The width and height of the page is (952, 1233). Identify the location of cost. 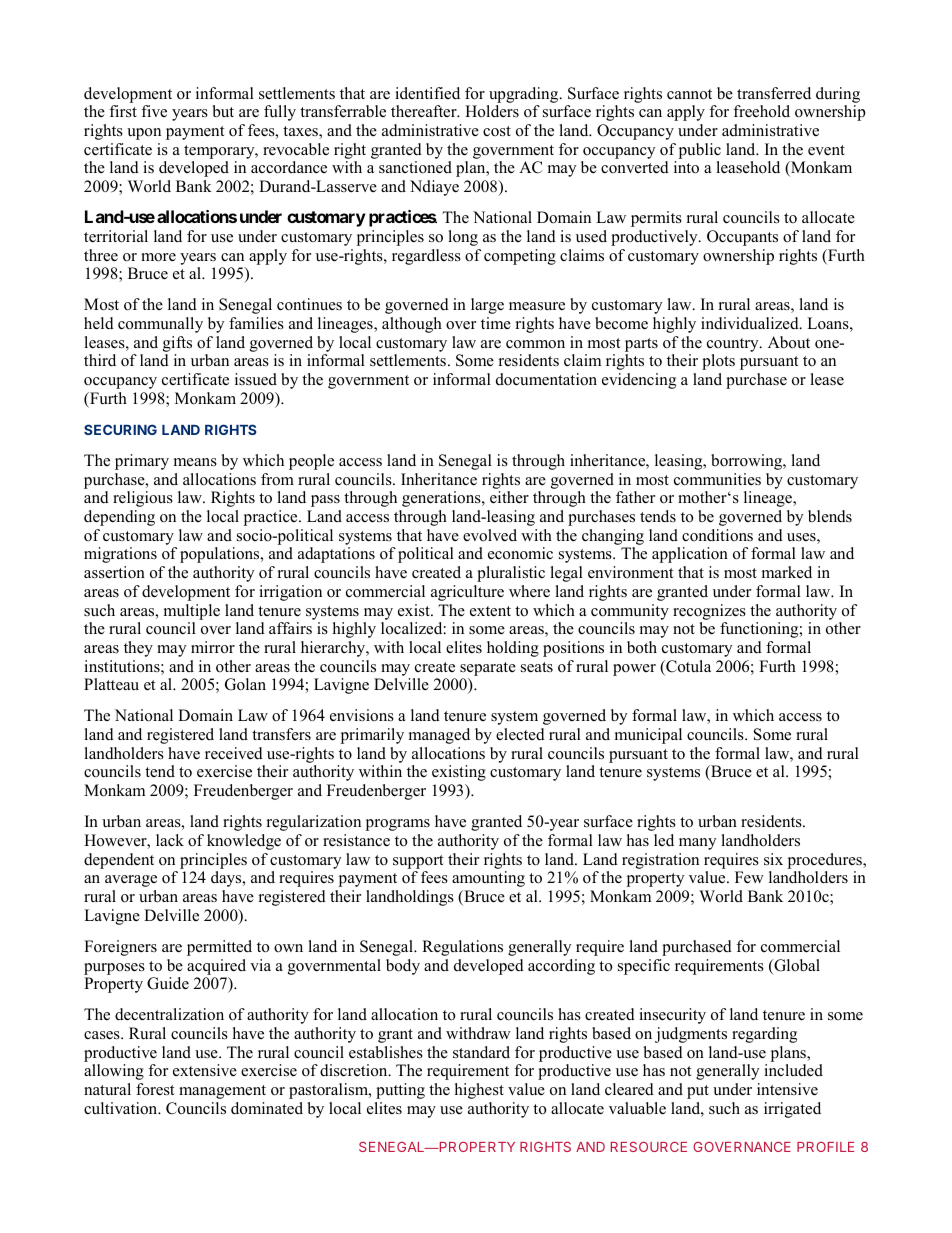
(497, 131).
